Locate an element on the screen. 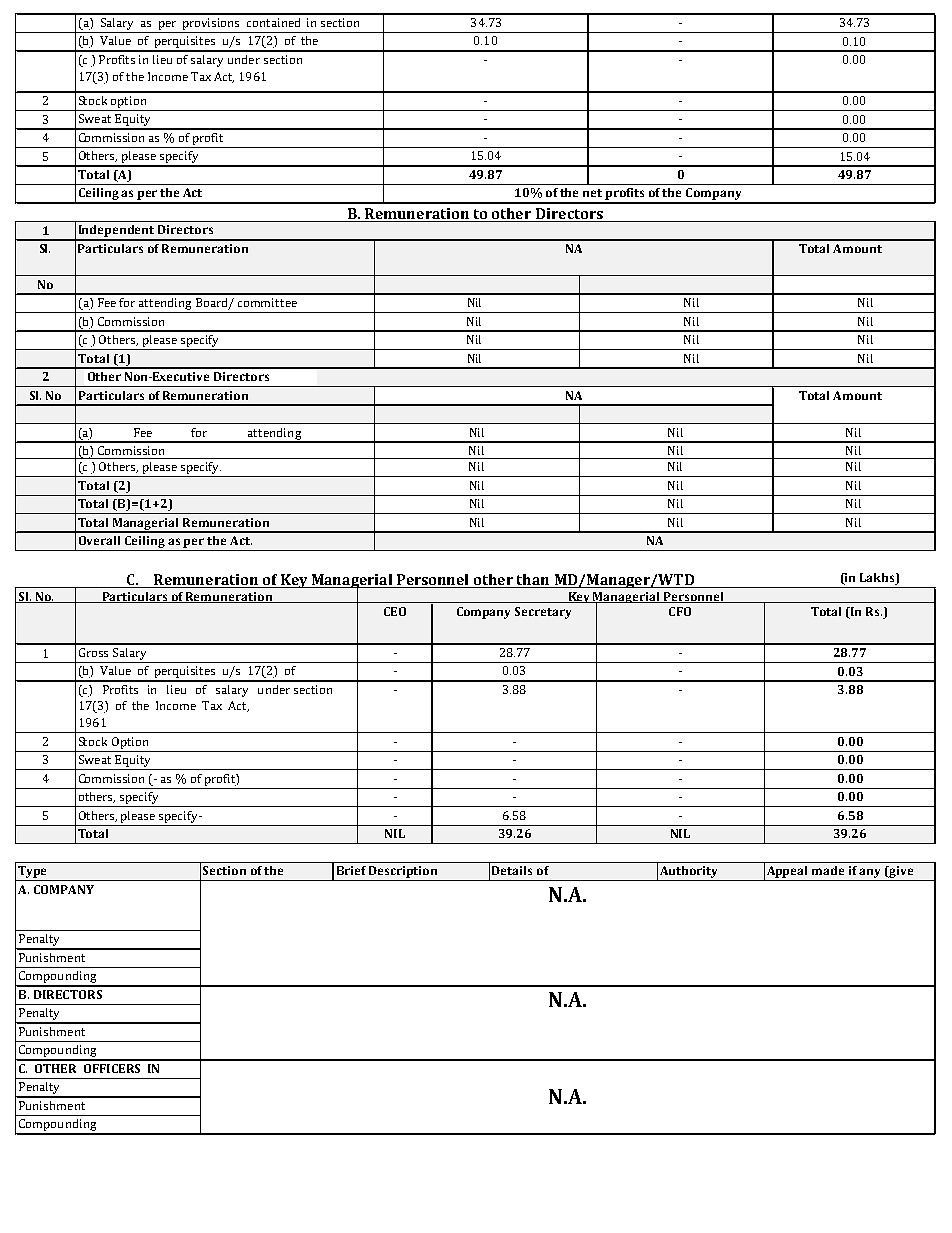 This screenshot has height=1233, width=952. net is located at coordinates (592, 193).
